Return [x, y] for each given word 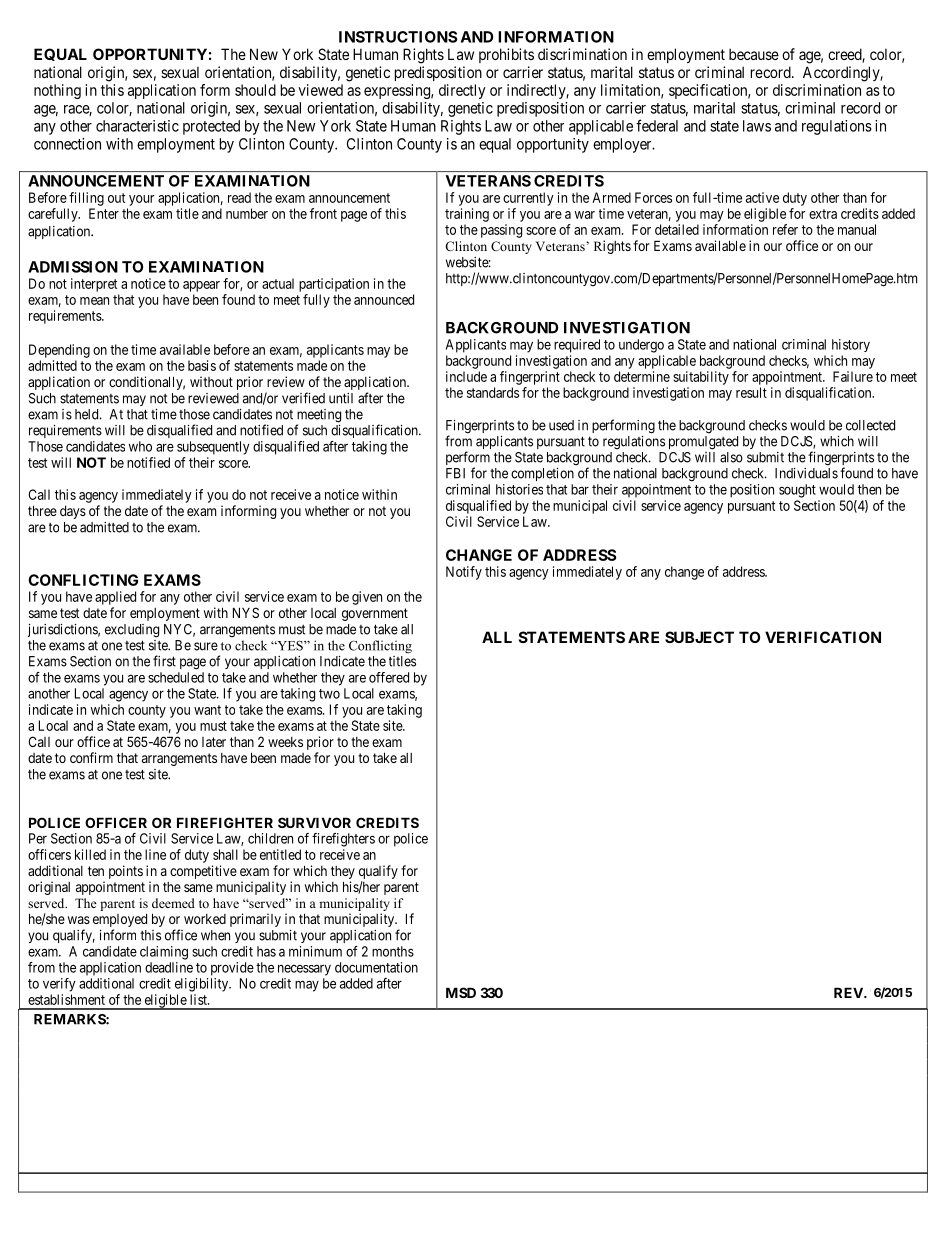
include [466, 376]
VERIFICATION [823, 637]
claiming [164, 953]
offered [389, 677]
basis [202, 365]
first [164, 661]
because [754, 54]
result [751, 392]
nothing [57, 91]
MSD [461, 992]
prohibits [506, 55]
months [393, 951]
